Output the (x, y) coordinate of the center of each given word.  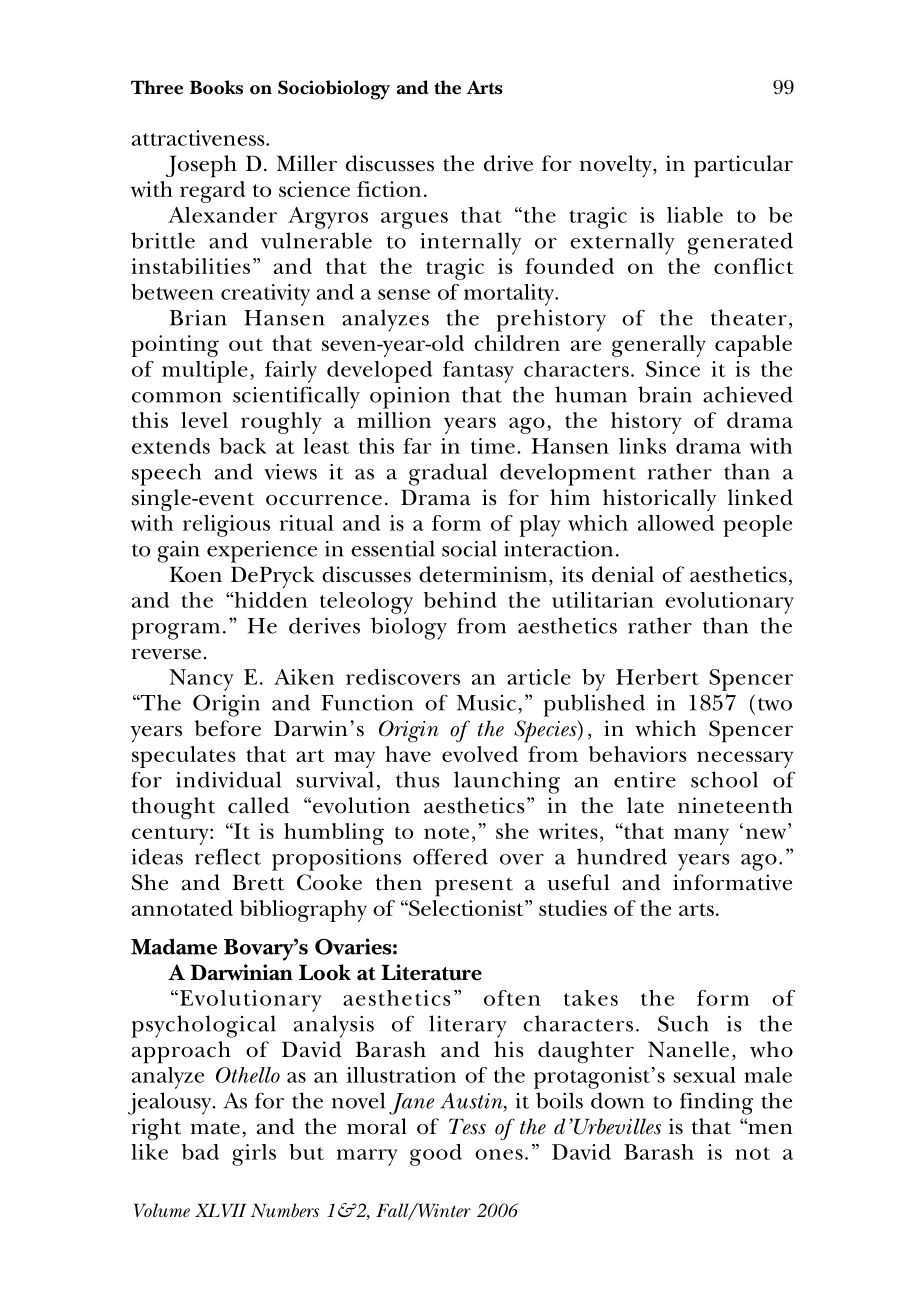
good (436, 1155)
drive (508, 163)
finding (716, 1103)
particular (743, 166)
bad (200, 1152)
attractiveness (199, 138)
